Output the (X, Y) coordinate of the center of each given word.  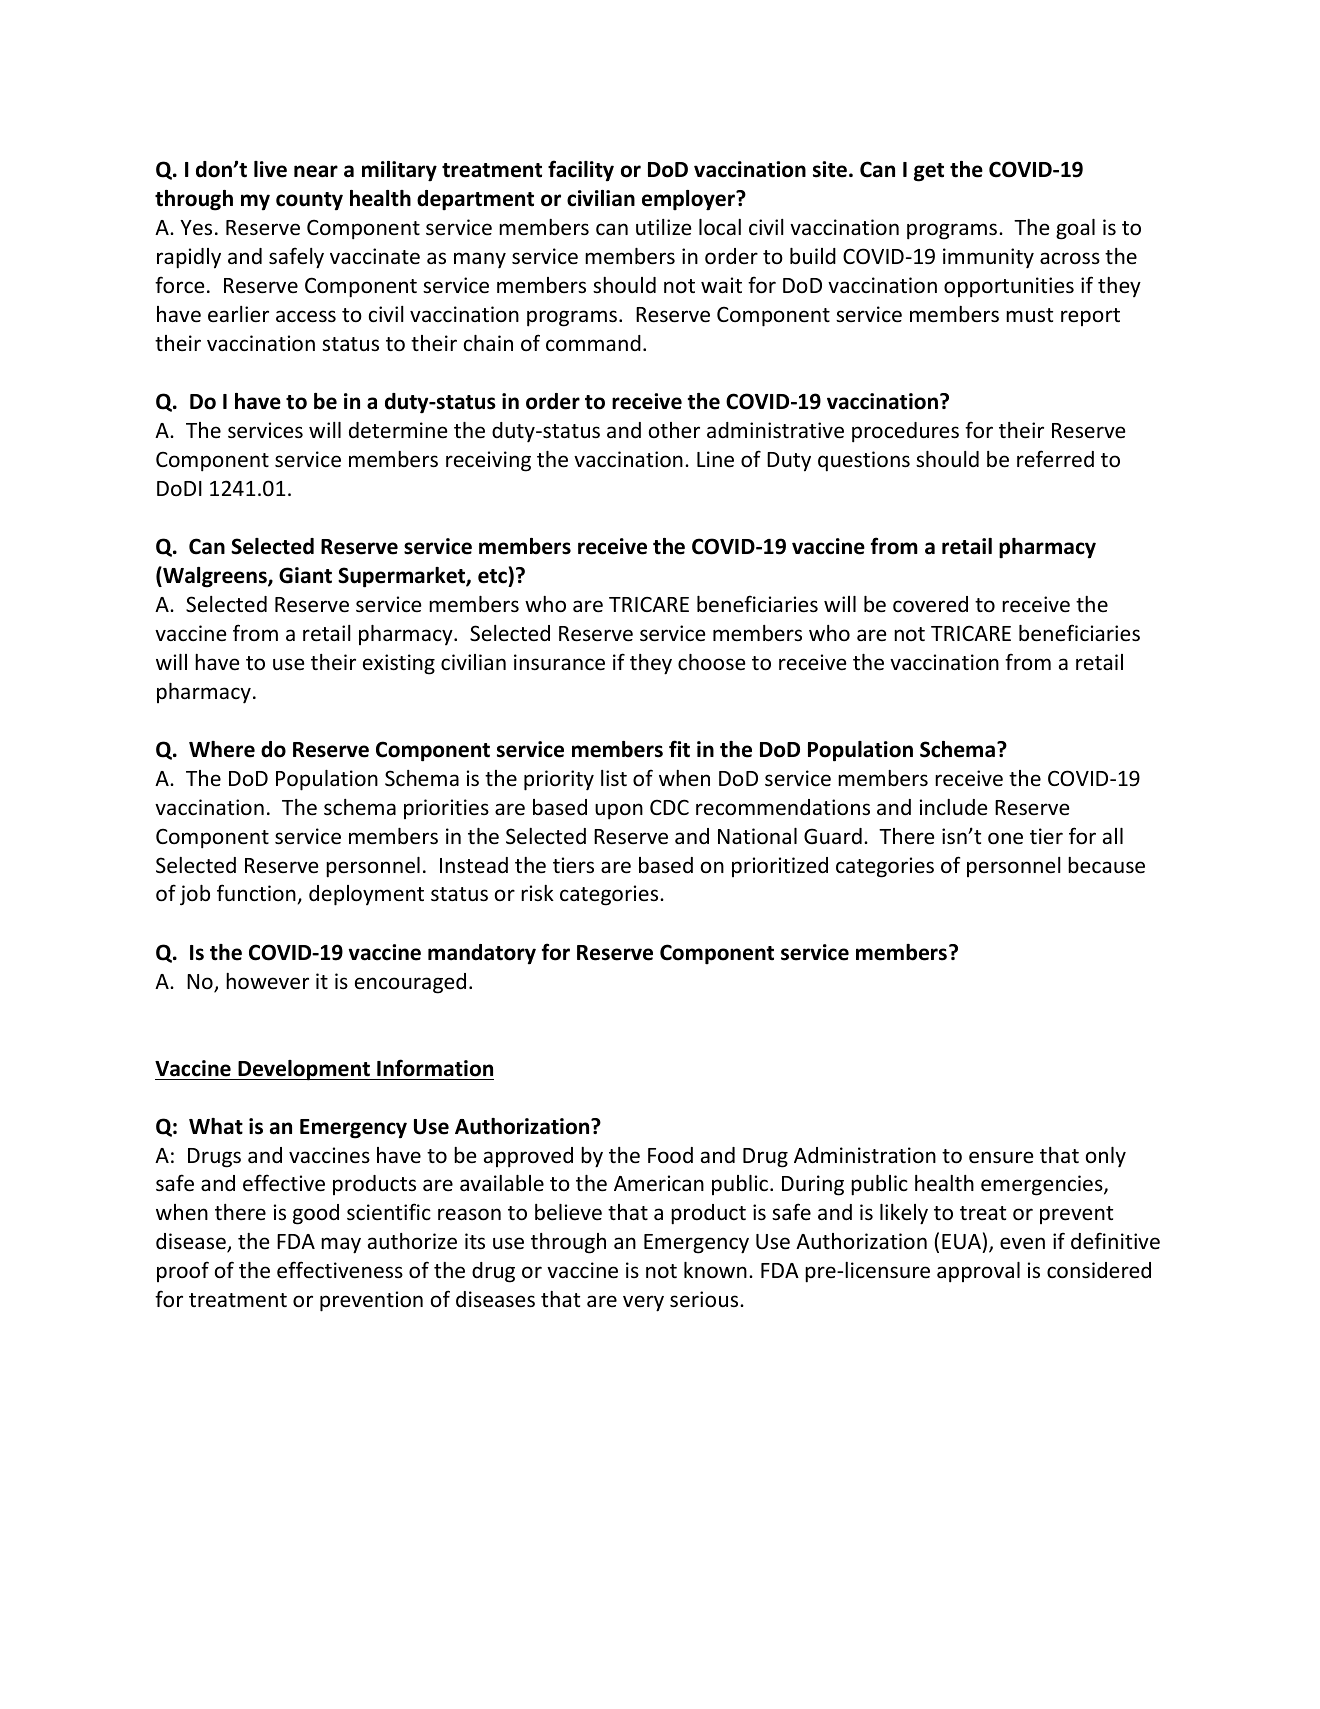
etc (492, 576)
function (257, 894)
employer (689, 200)
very (643, 1303)
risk (537, 893)
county (309, 201)
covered (930, 604)
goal (1075, 229)
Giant (305, 575)
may (341, 1245)
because (1106, 865)
